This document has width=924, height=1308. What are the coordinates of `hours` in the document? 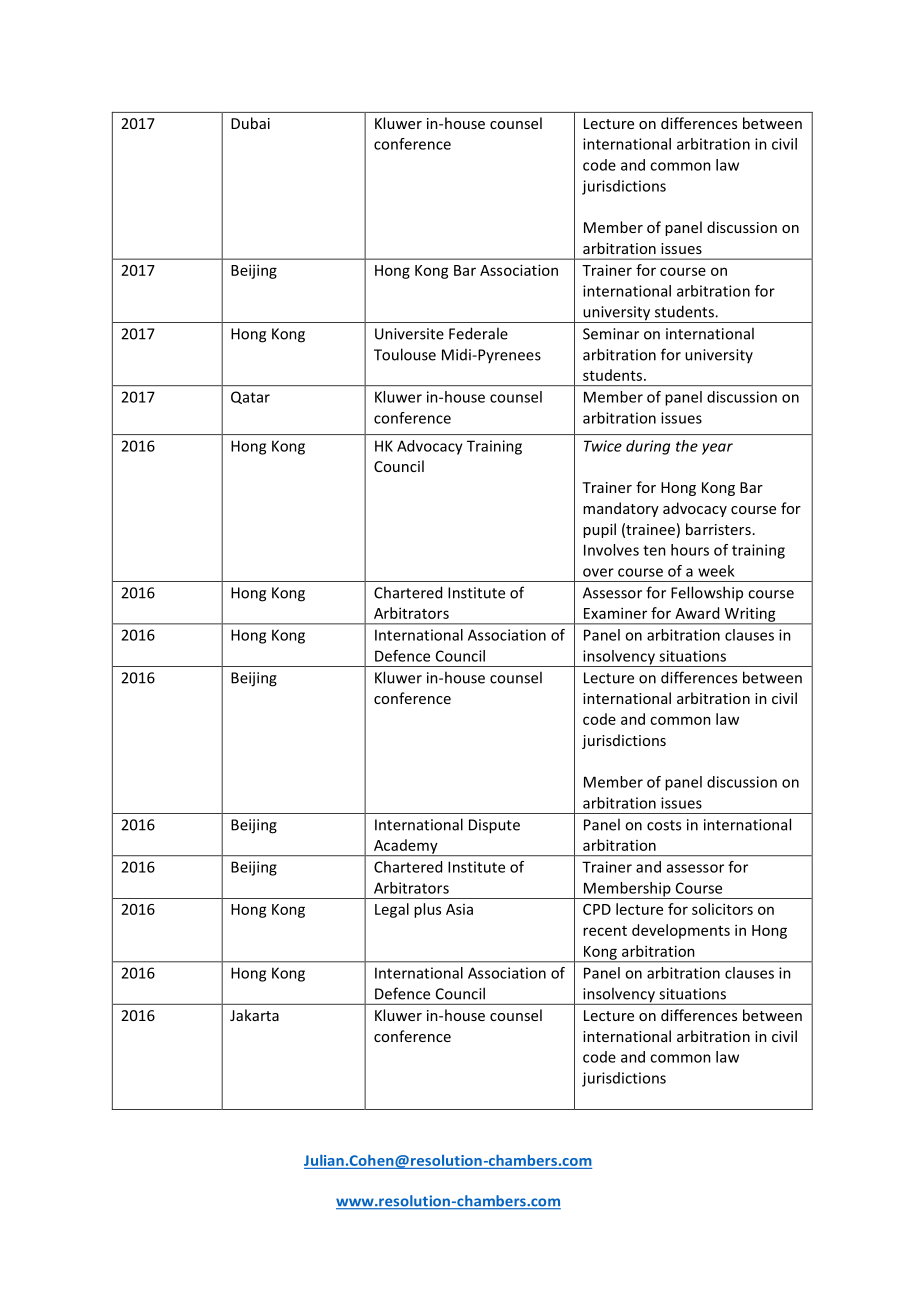 It's located at (690, 550).
